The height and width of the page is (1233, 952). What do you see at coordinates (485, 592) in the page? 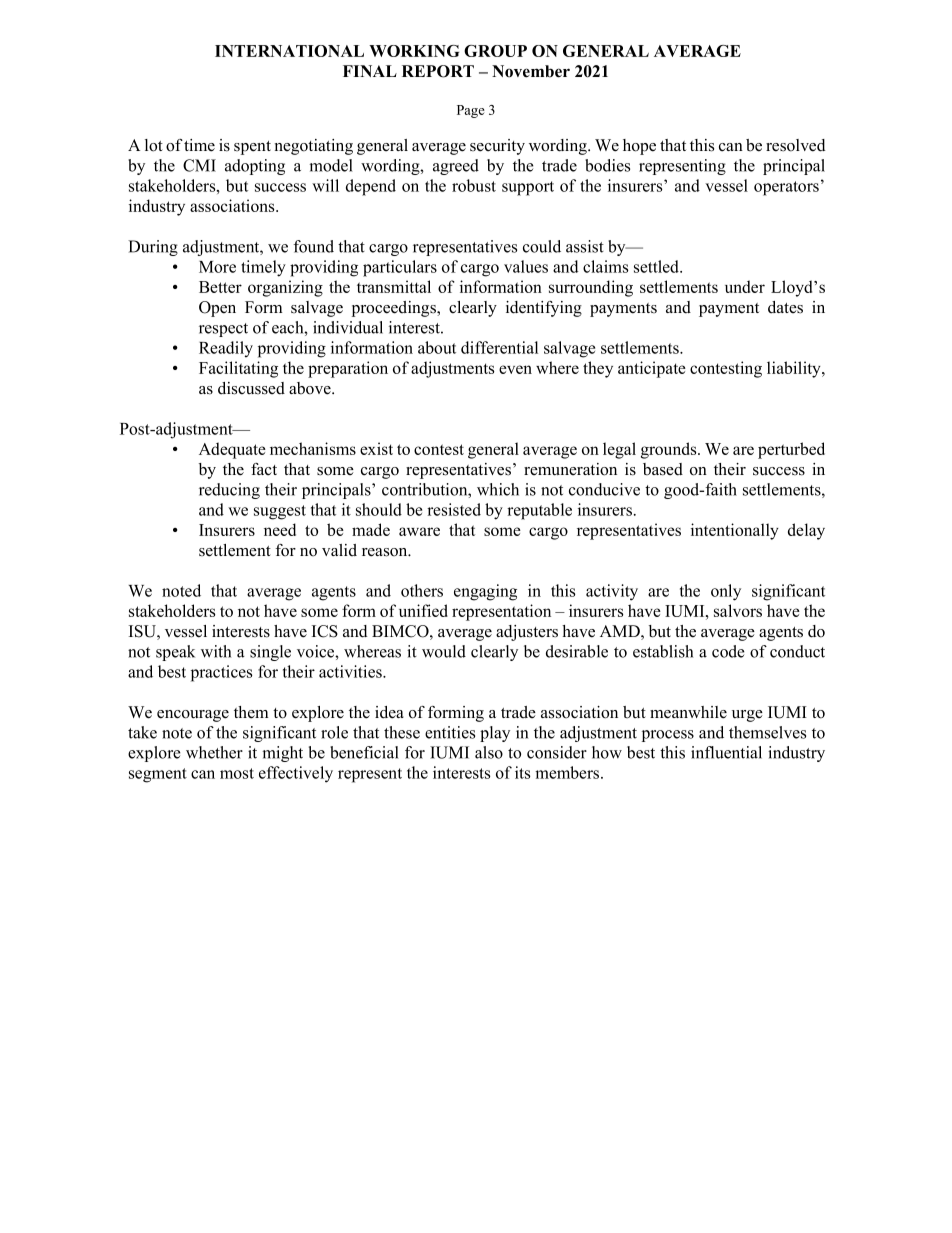
I see `engaging` at bounding box center [485, 592].
